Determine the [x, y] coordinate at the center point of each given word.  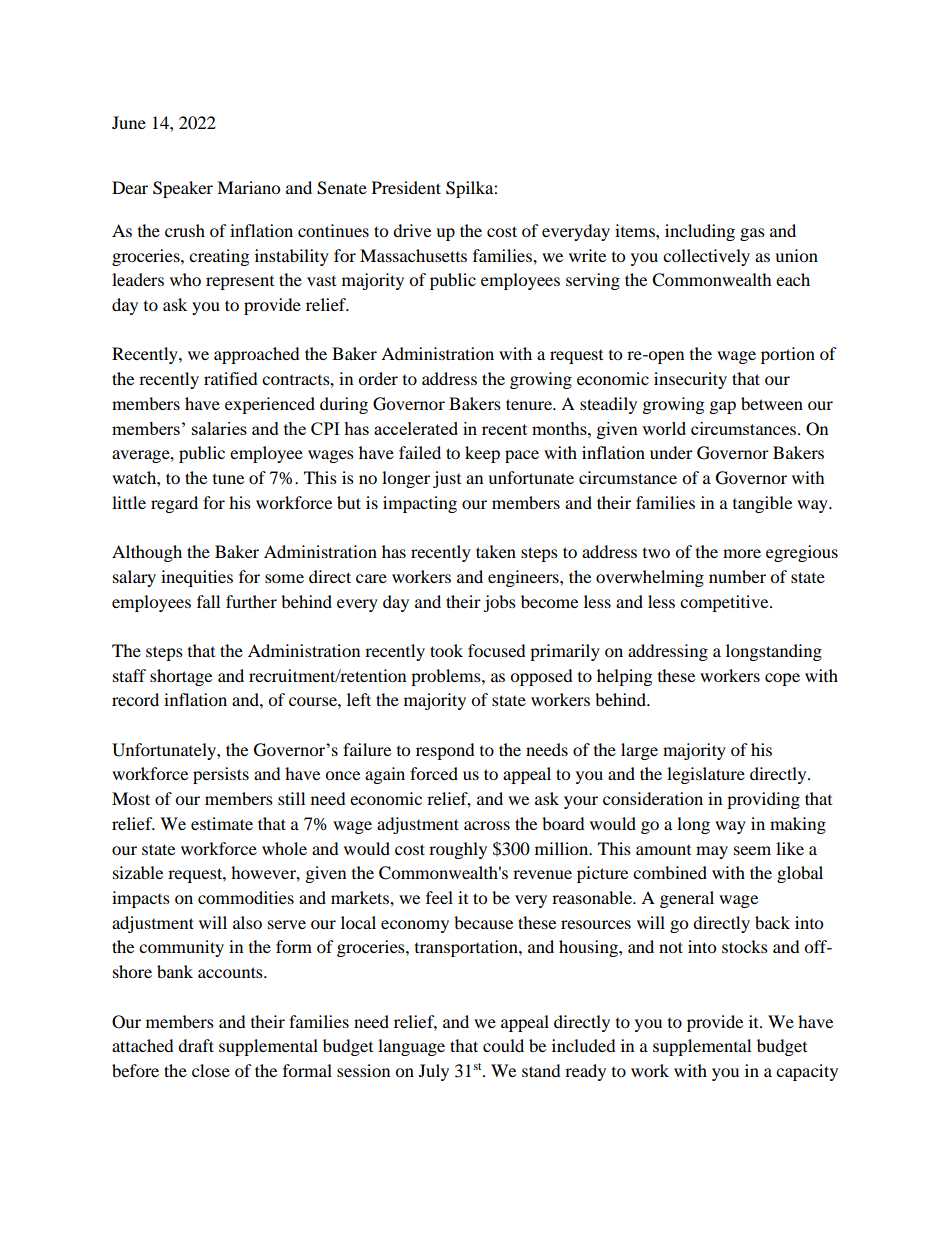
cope [782, 679]
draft [196, 1045]
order [378, 378]
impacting [420, 504]
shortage [181, 677]
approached [257, 355]
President [406, 187]
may [712, 852]
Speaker [183, 189]
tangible [762, 504]
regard [174, 504]
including [700, 232]
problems [447, 677]
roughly [458, 850]
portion [788, 355]
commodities [246, 897]
